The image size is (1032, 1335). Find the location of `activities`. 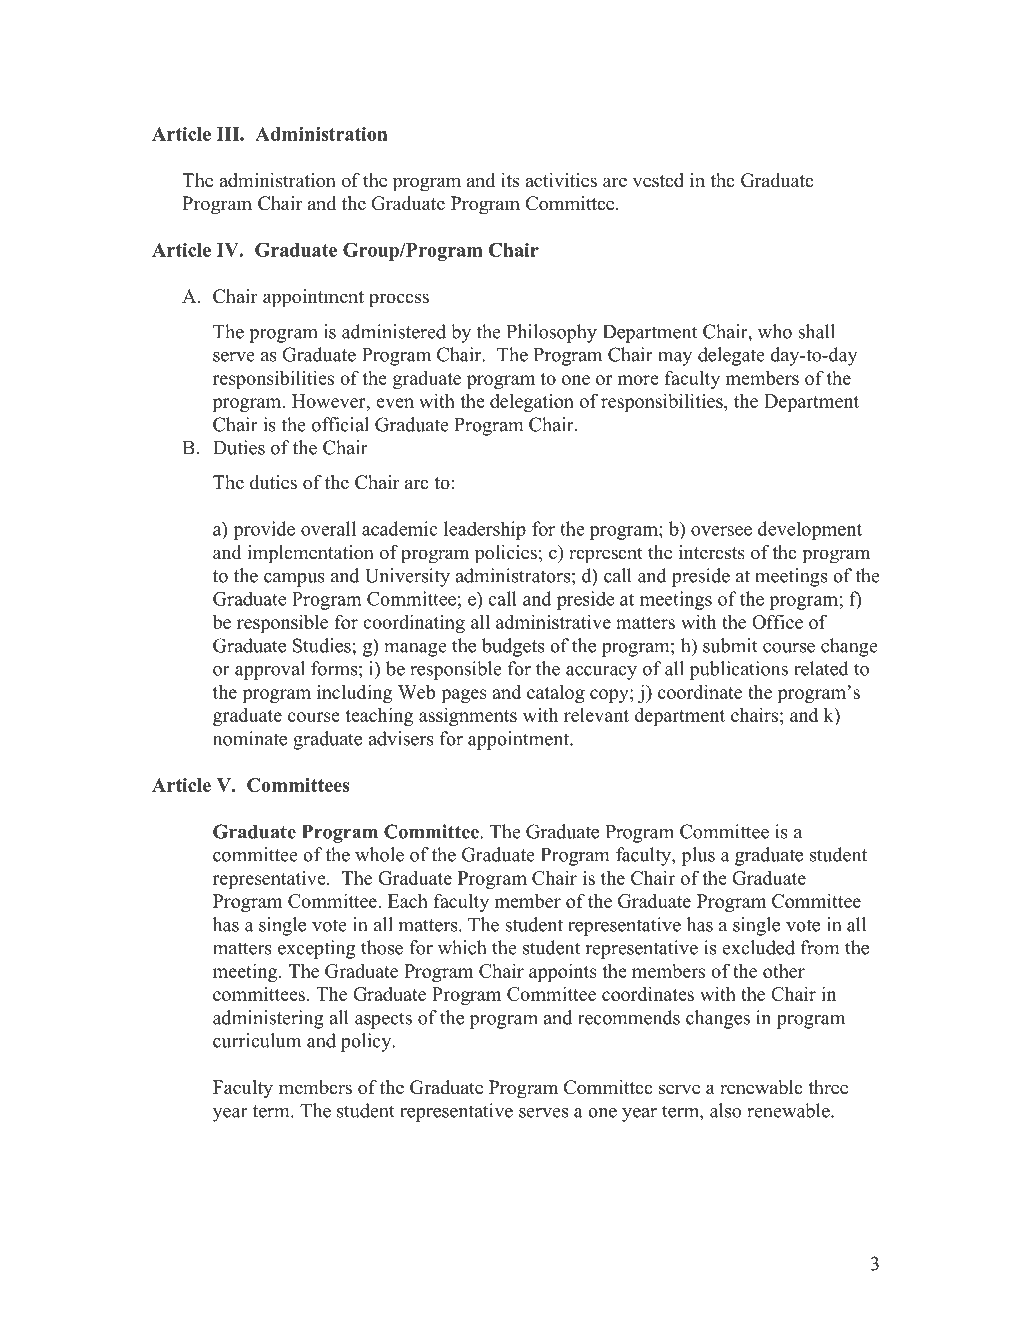

activities is located at coordinates (561, 180).
